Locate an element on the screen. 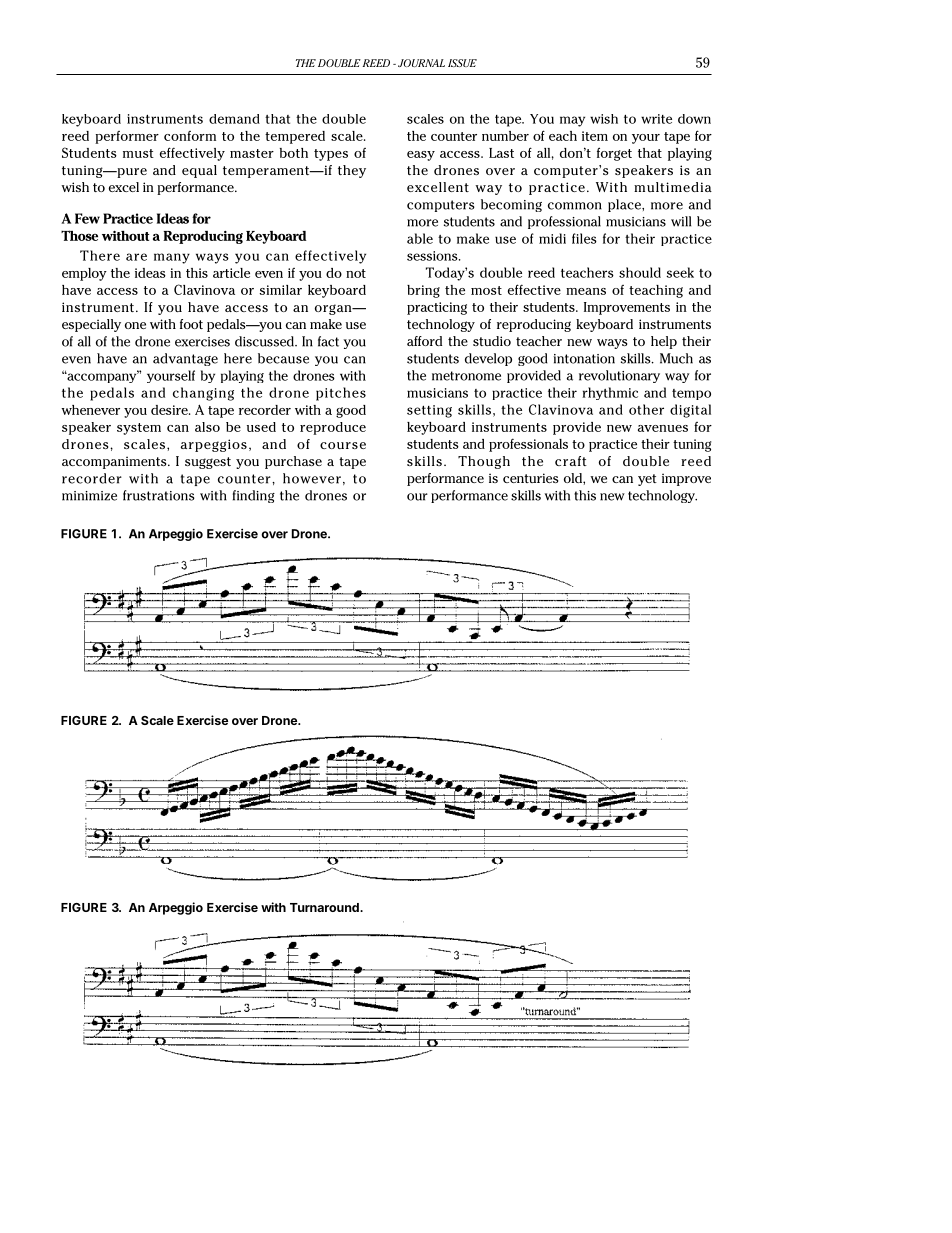  Turnaround is located at coordinates (325, 907).
